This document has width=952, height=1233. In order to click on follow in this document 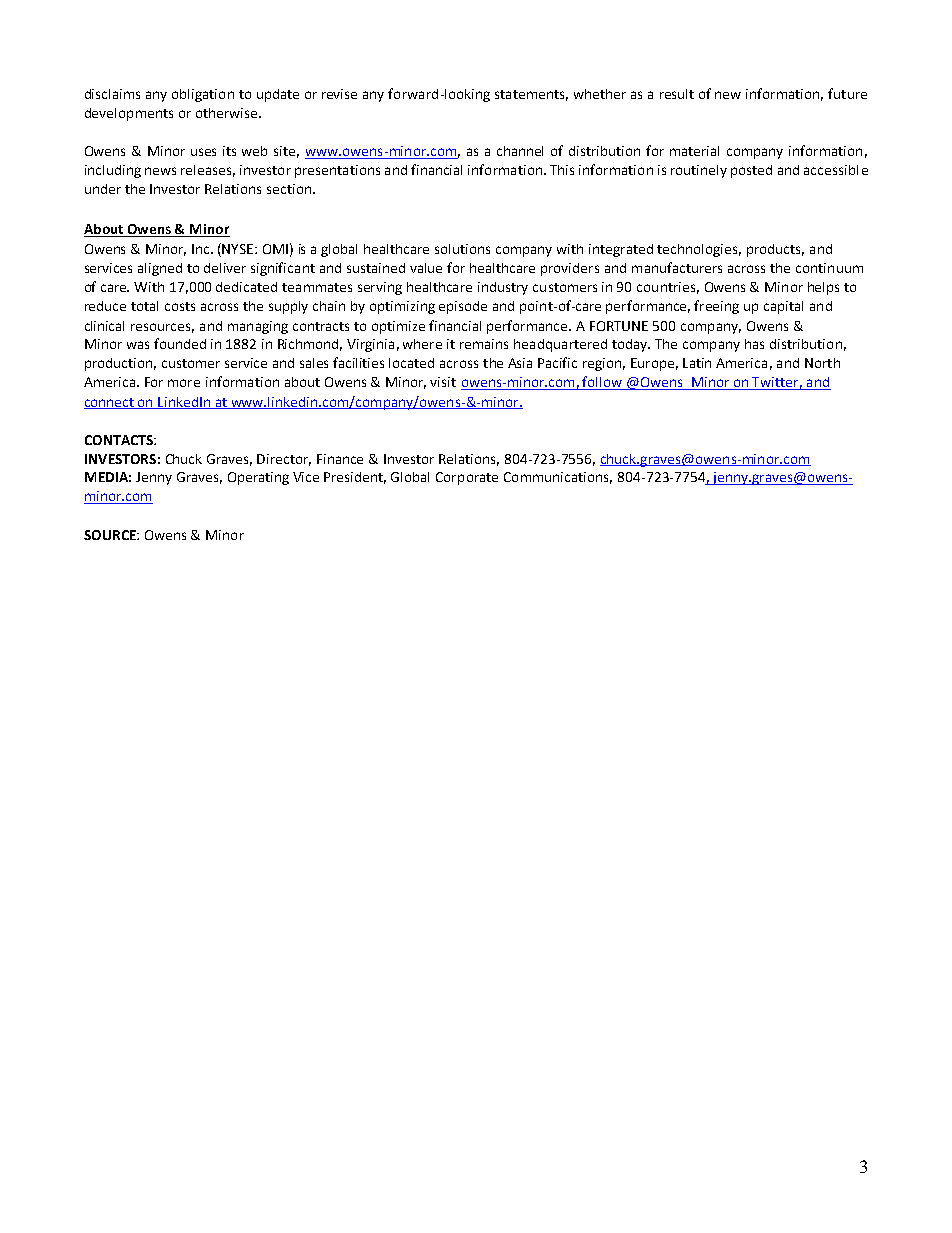, I will do `click(603, 383)`.
